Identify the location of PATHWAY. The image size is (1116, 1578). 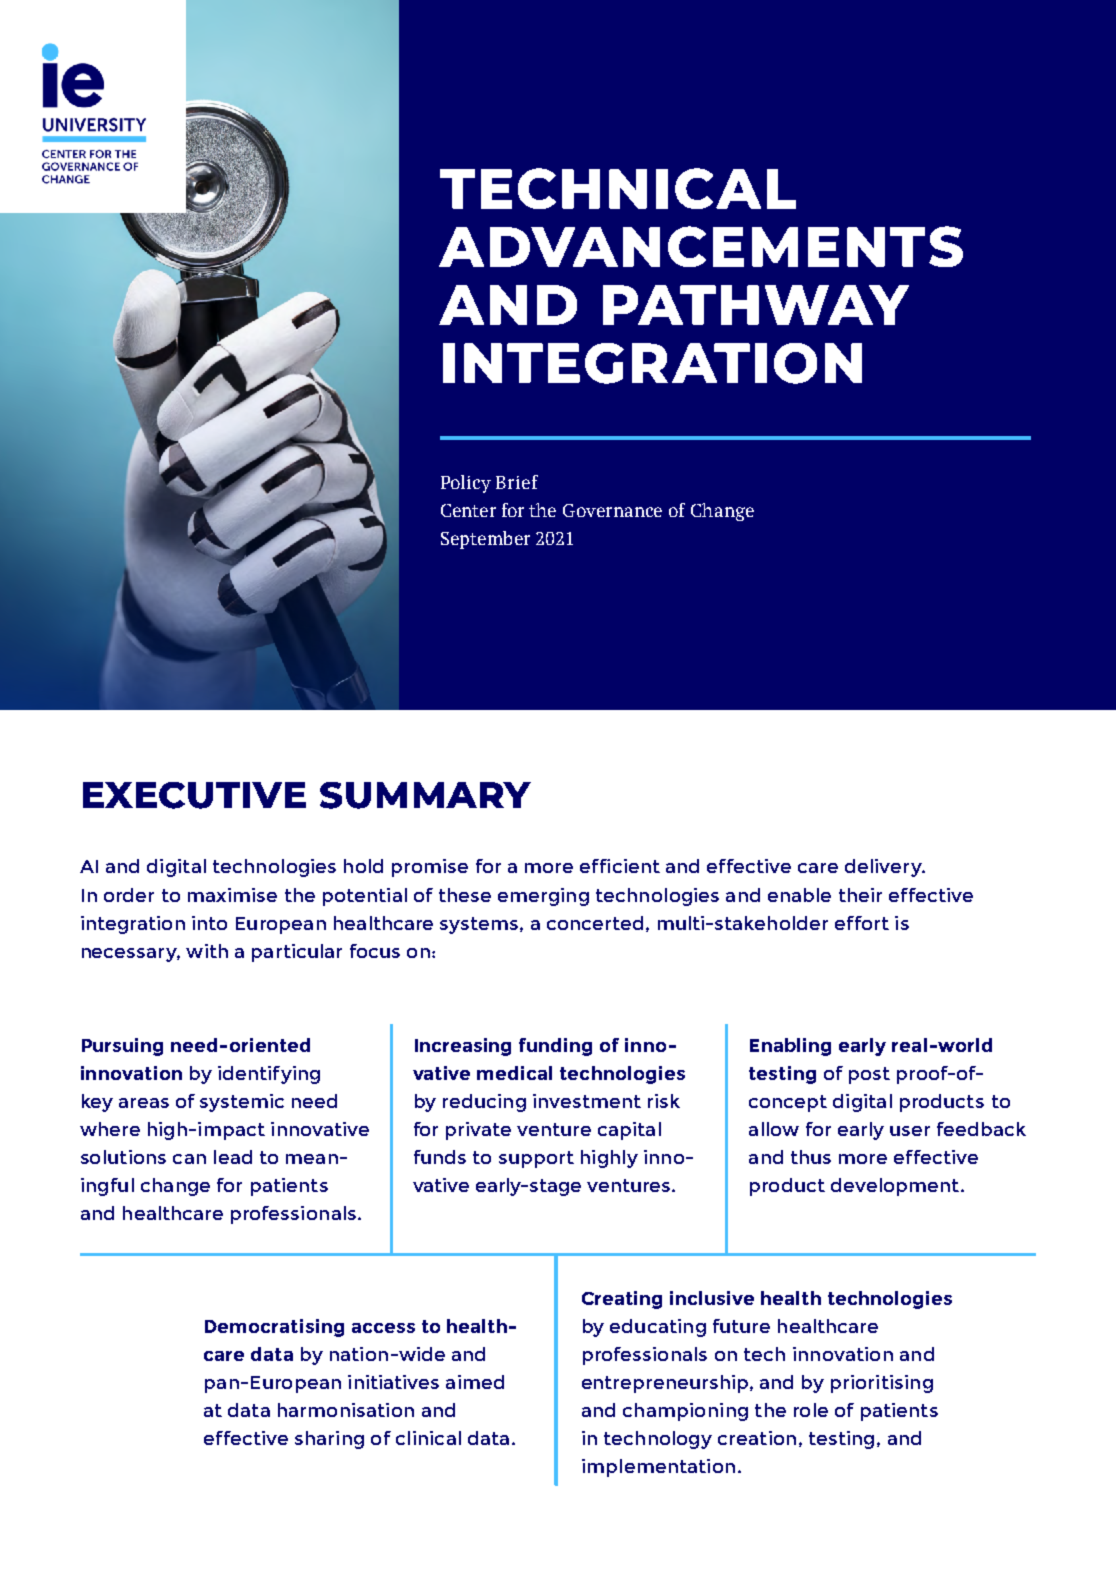
(756, 305).
